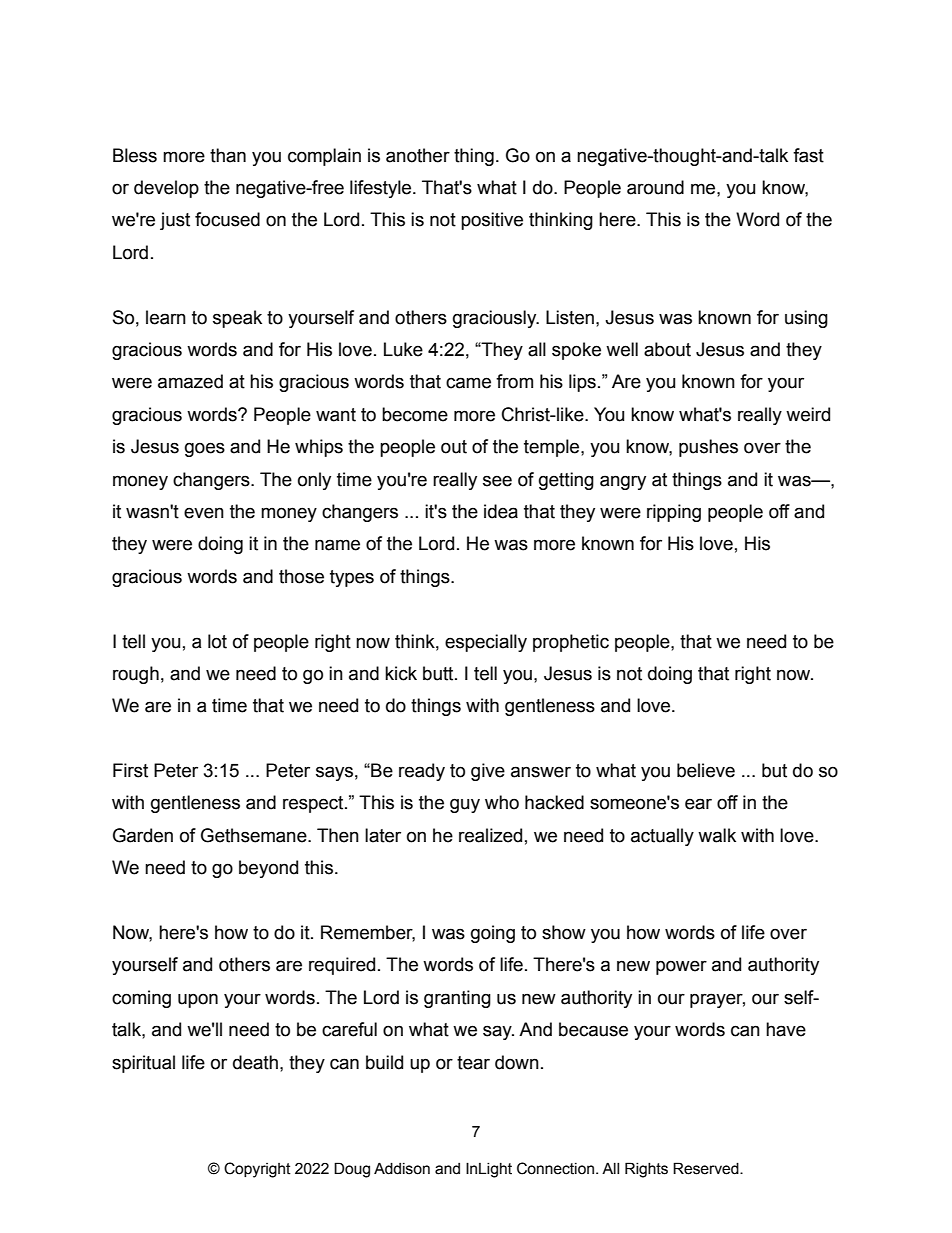 The width and height of the screenshot is (952, 1233). Describe the element at coordinates (255, 1062) in the screenshot. I see `death` at that location.
